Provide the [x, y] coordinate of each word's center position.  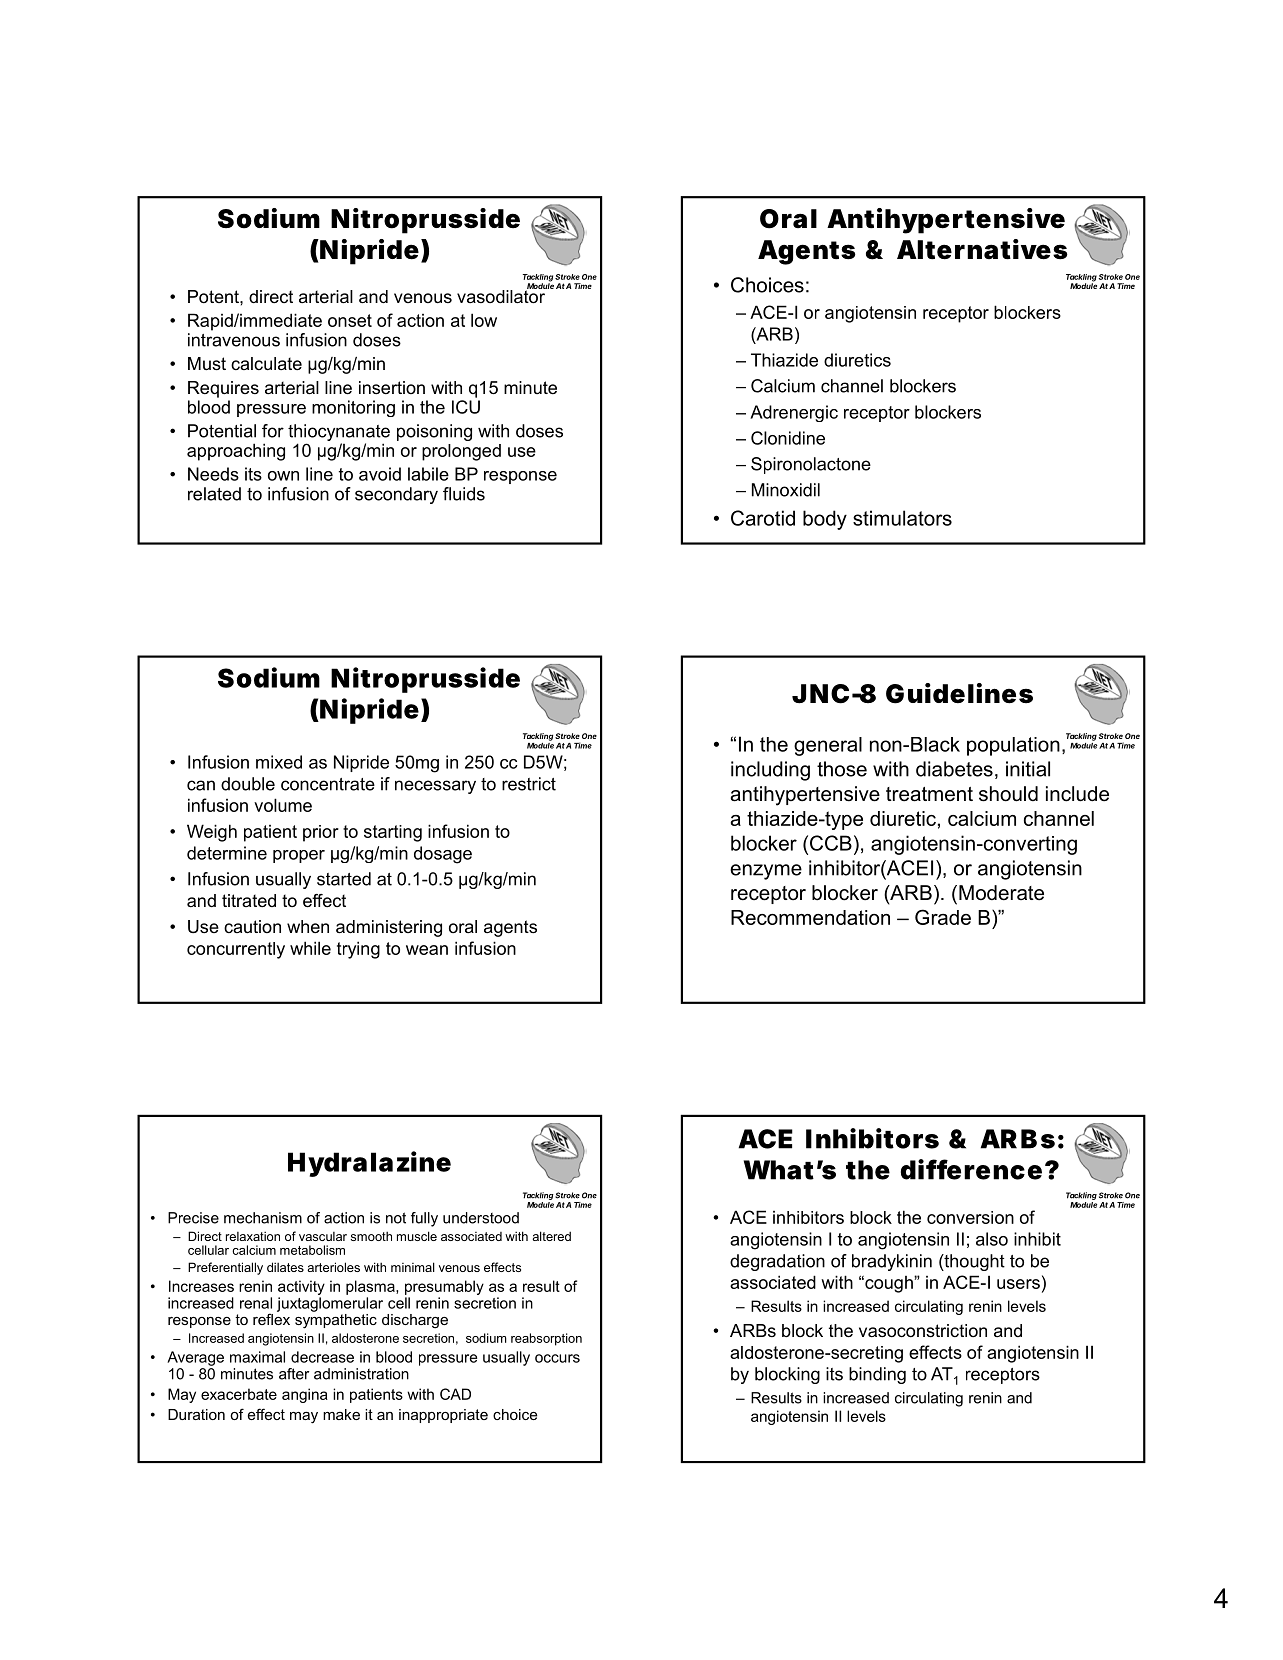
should [1008, 794]
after [294, 1374]
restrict [529, 784]
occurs [557, 1358]
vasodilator [502, 295]
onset [350, 320]
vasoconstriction [923, 1331]
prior [321, 833]
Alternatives [982, 249]
